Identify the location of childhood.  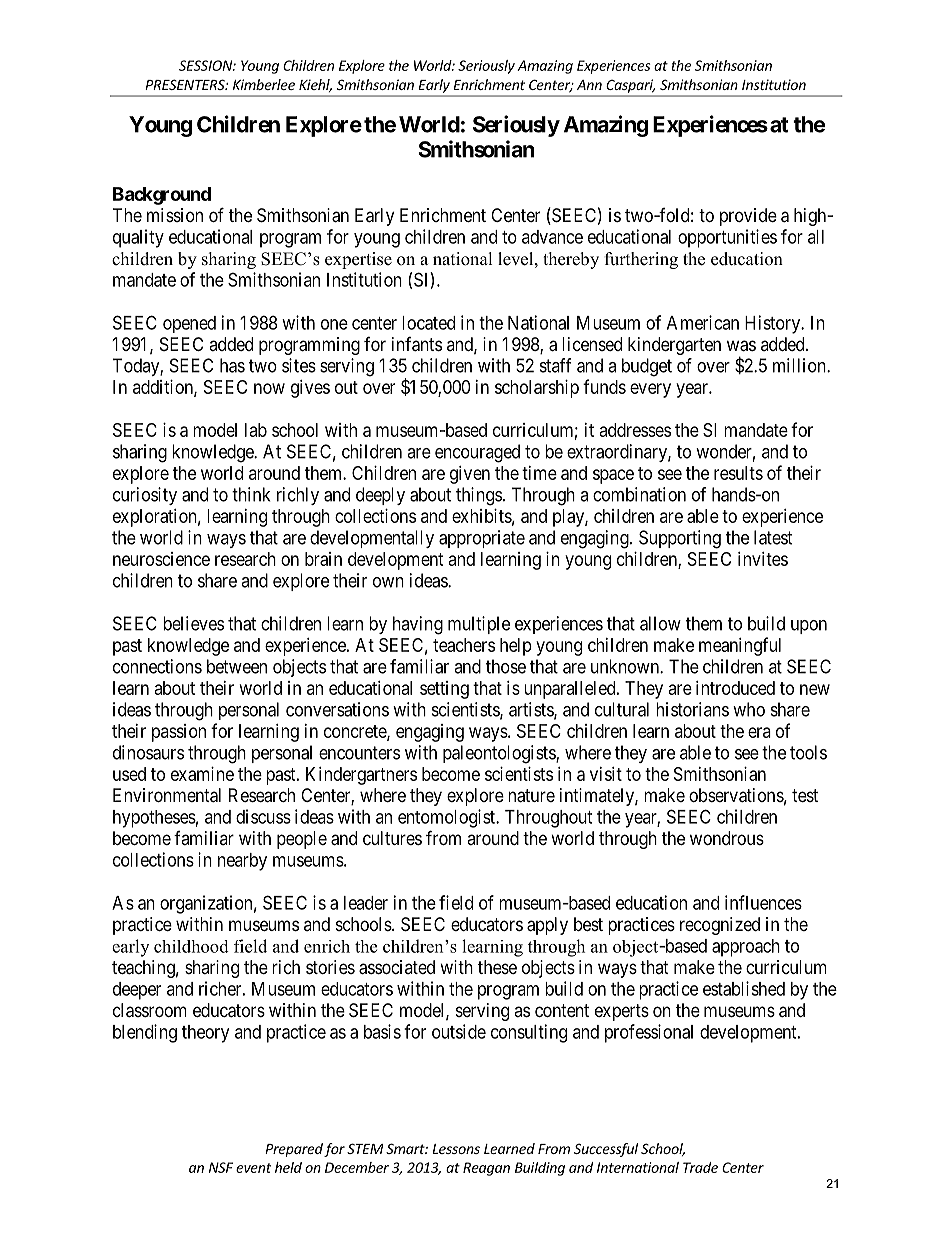
(191, 946).
